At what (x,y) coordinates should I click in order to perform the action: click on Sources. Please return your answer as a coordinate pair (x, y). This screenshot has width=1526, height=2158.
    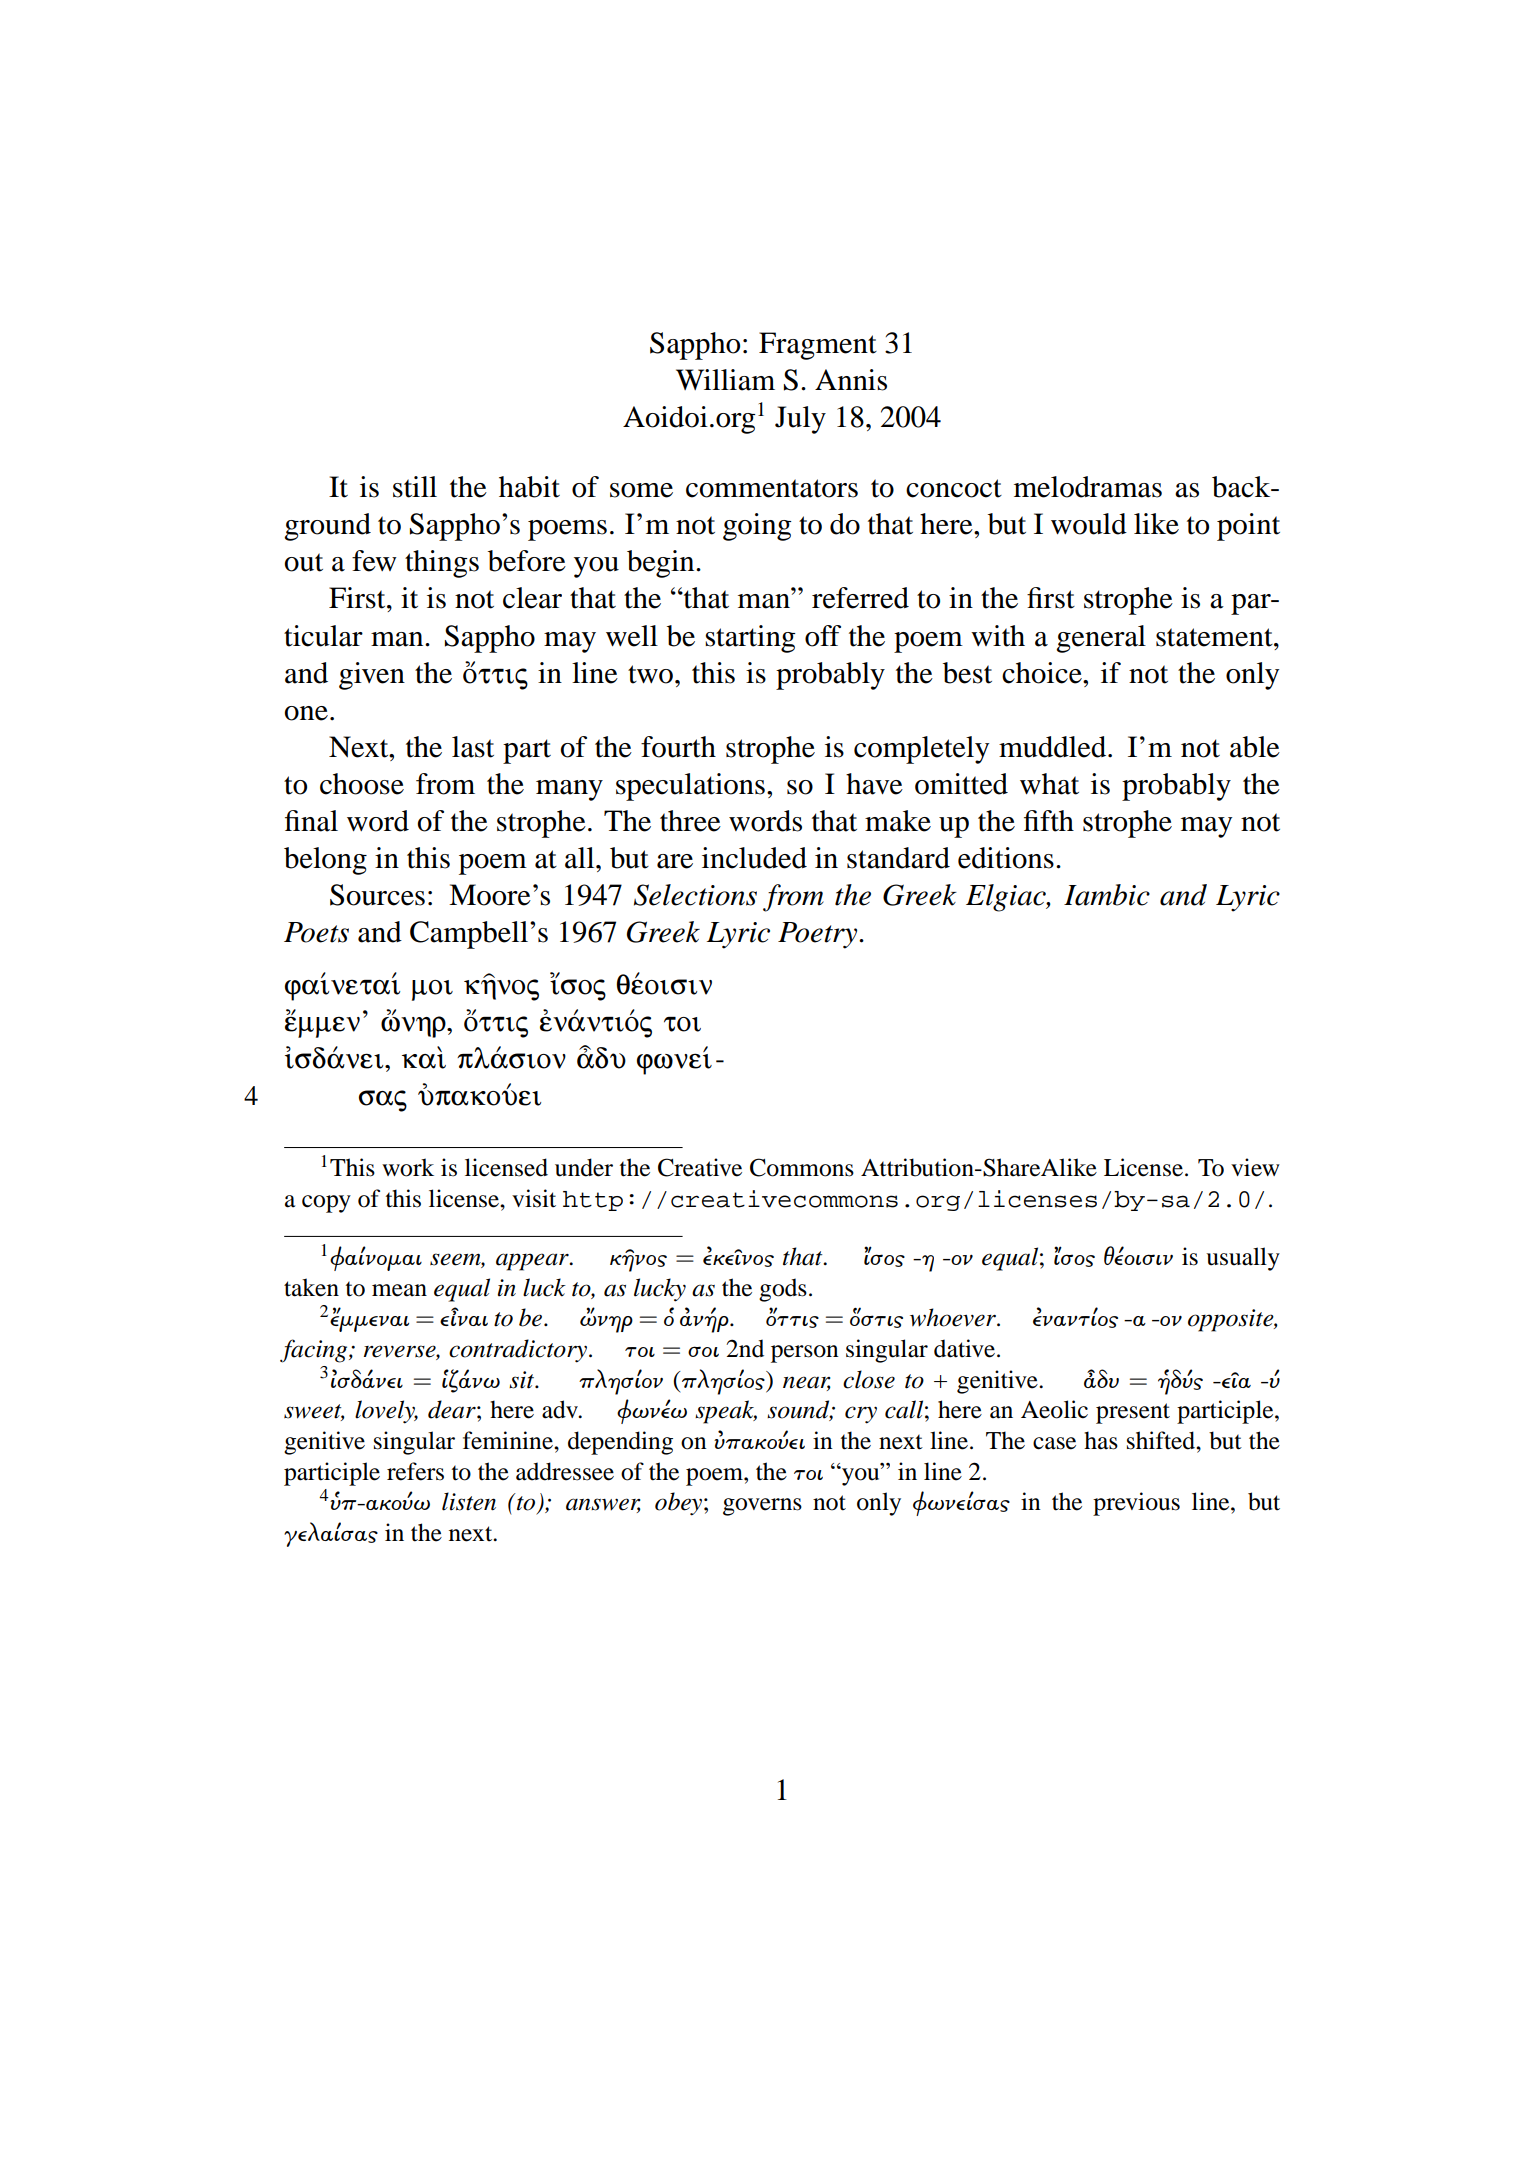
    Looking at the image, I should click on (377, 895).
